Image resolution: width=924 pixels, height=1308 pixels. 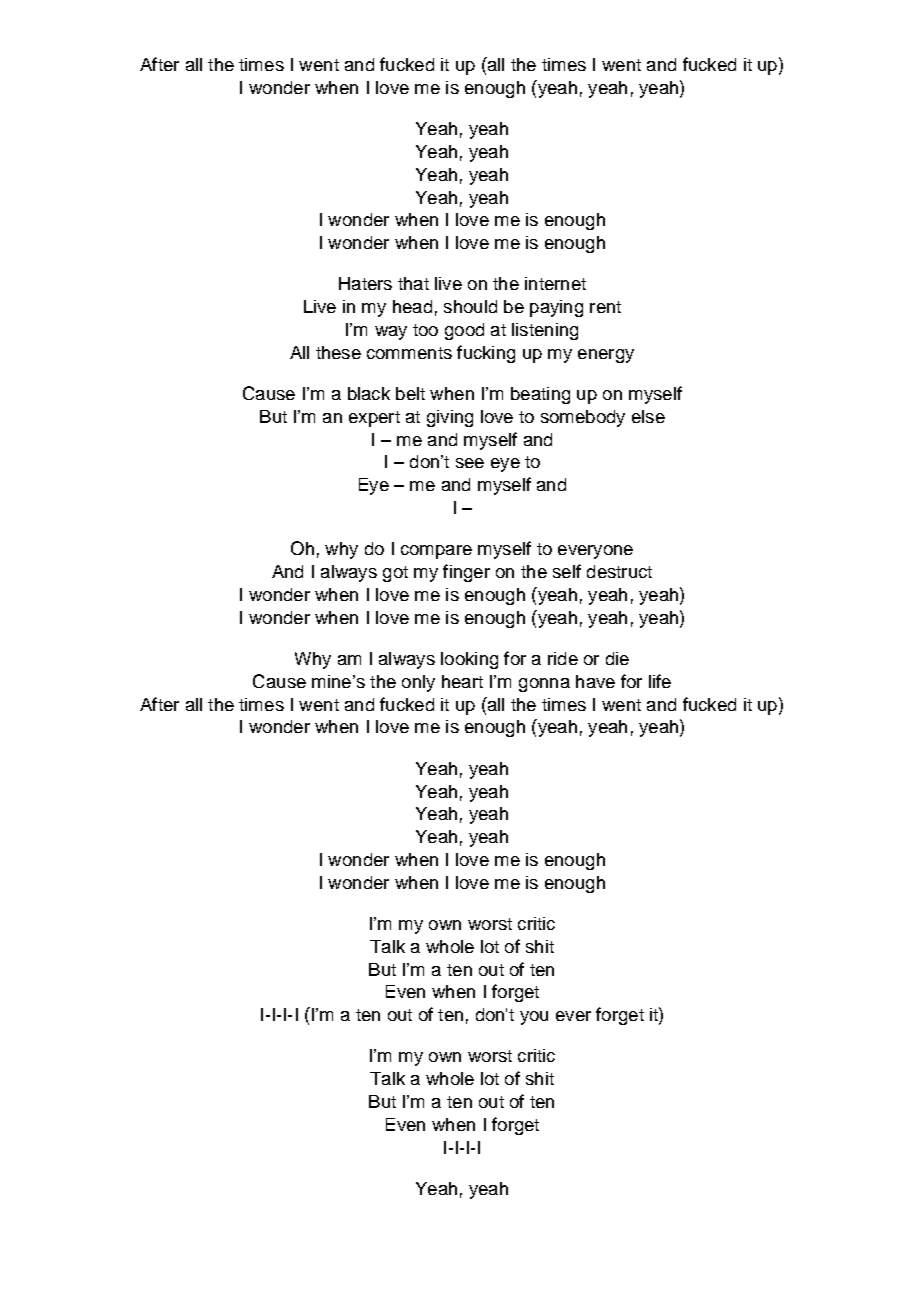 What do you see at coordinates (470, 306) in the screenshot?
I see `should` at bounding box center [470, 306].
